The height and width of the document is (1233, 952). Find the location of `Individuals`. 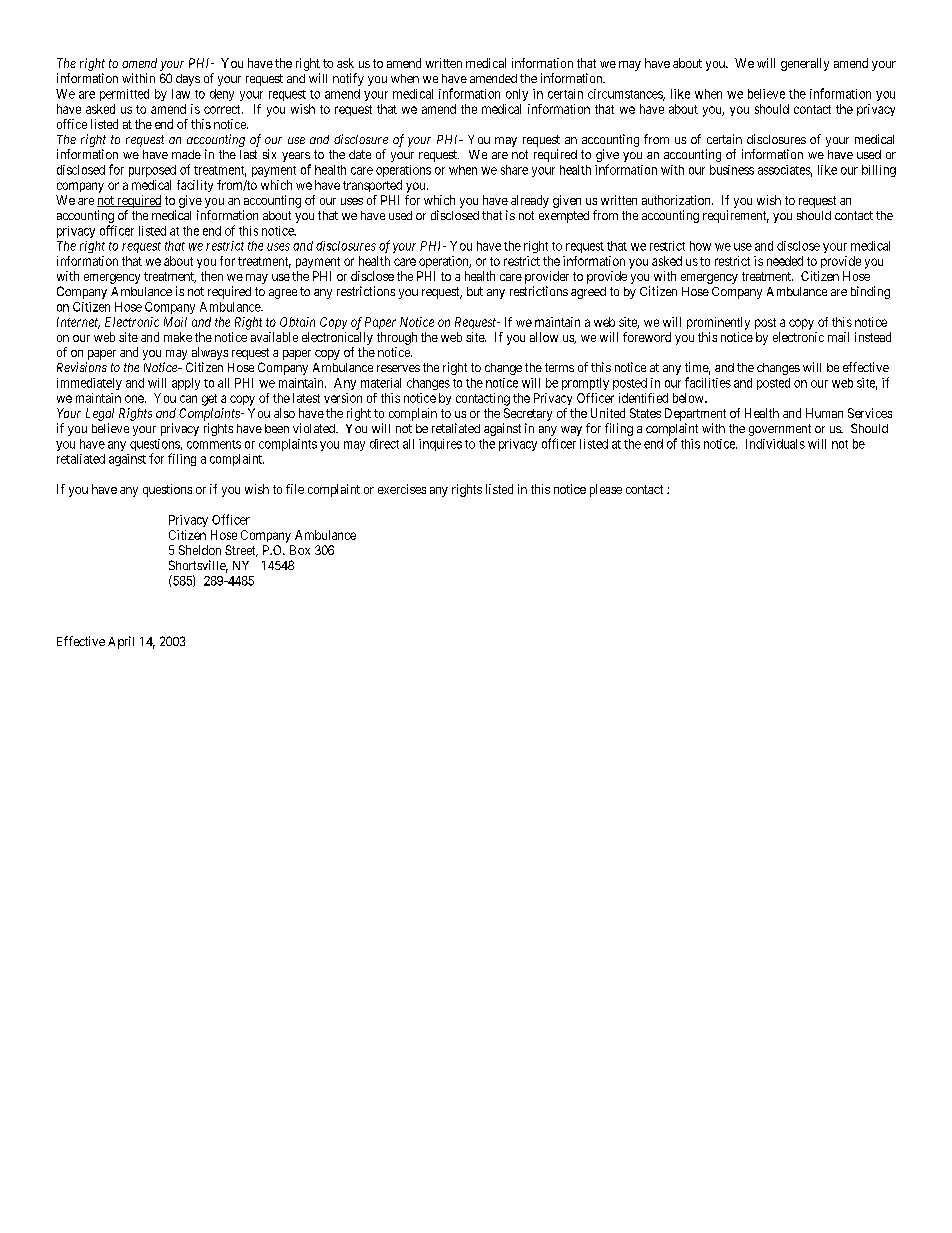

Individuals is located at coordinates (775, 444).
